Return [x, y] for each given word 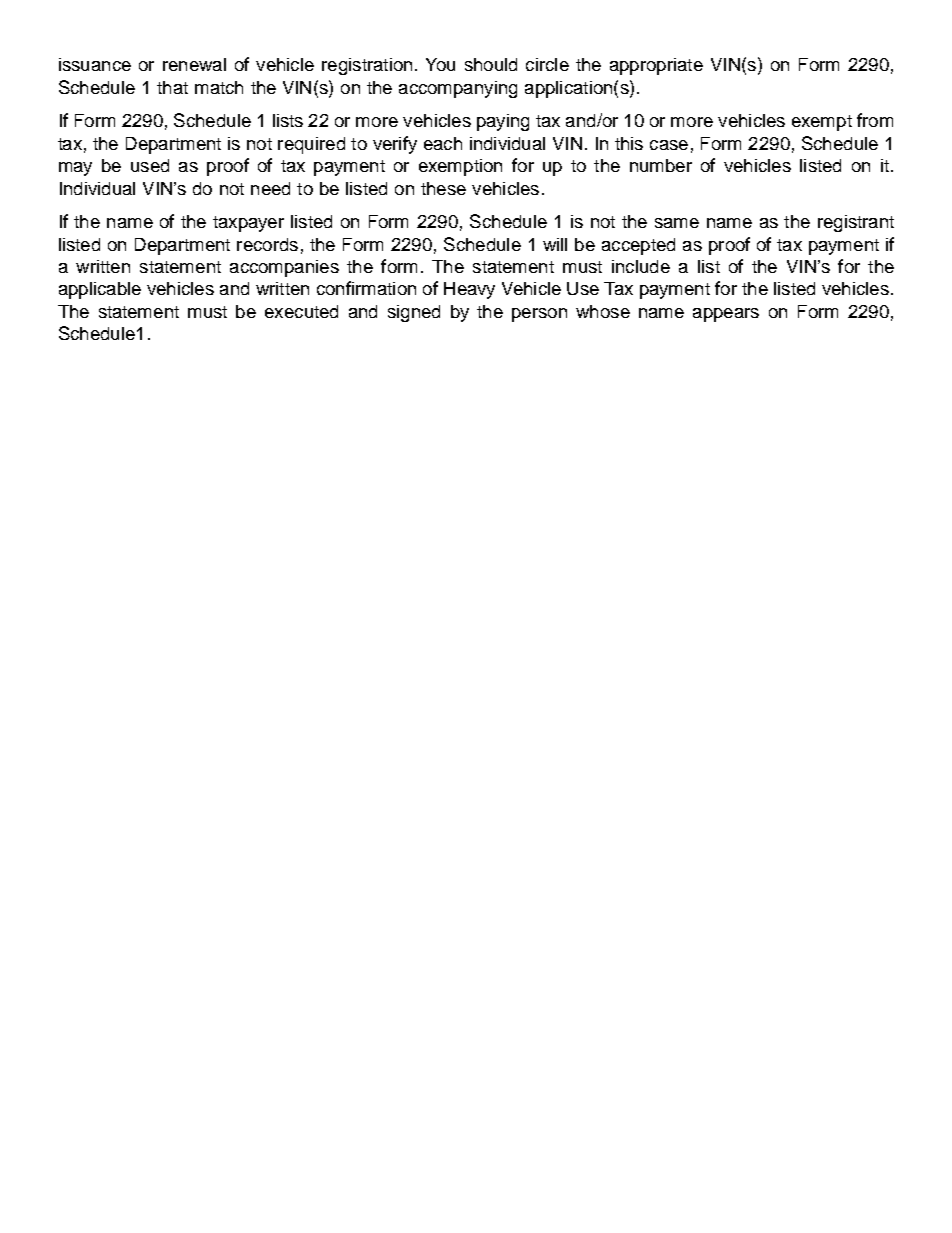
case [669, 145]
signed [414, 313]
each [443, 143]
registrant [856, 223]
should [491, 64]
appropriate [656, 66]
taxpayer [248, 224]
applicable [100, 290]
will [555, 244]
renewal [194, 64]
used [150, 165]
